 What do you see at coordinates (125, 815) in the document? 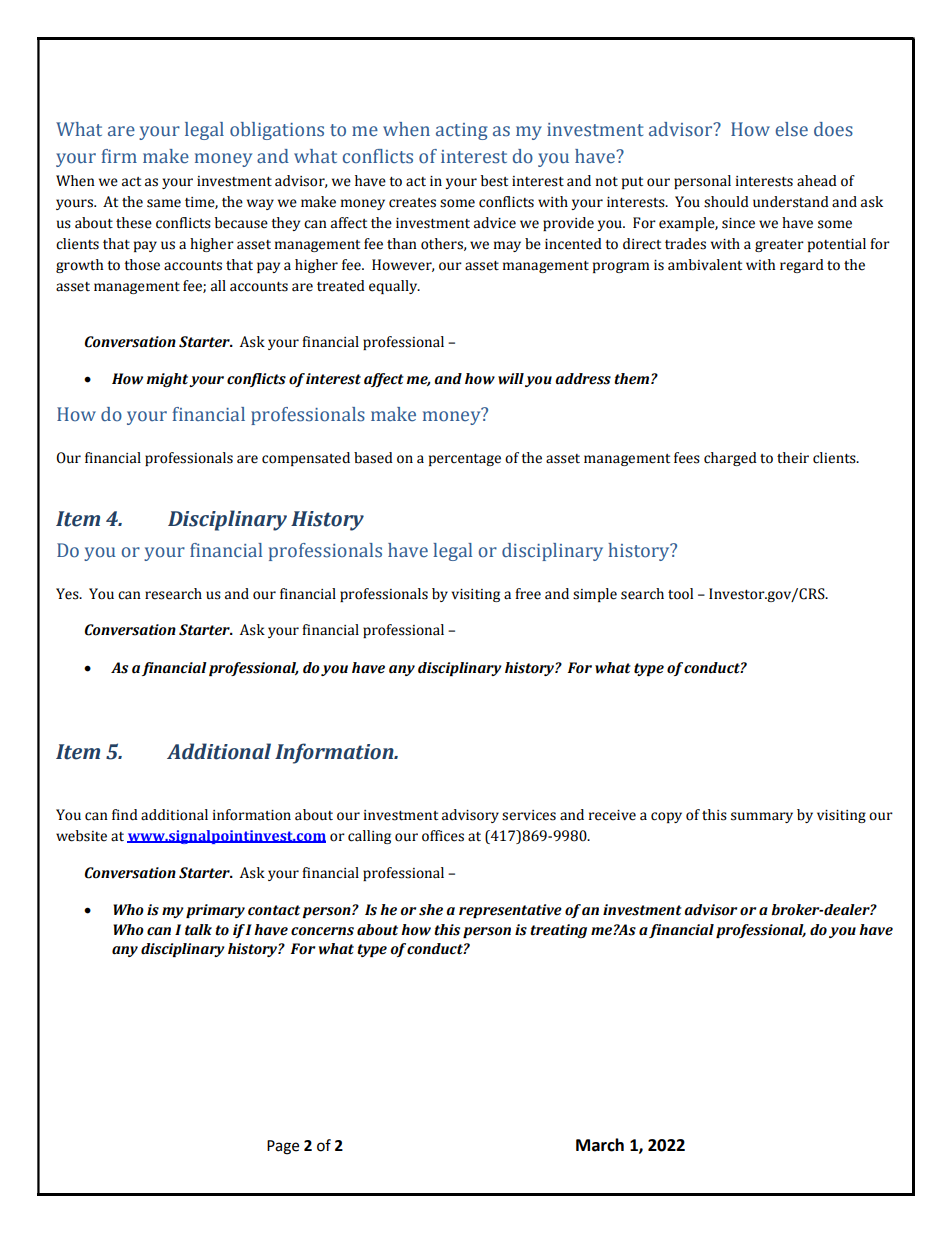
I see `find` at bounding box center [125, 815].
